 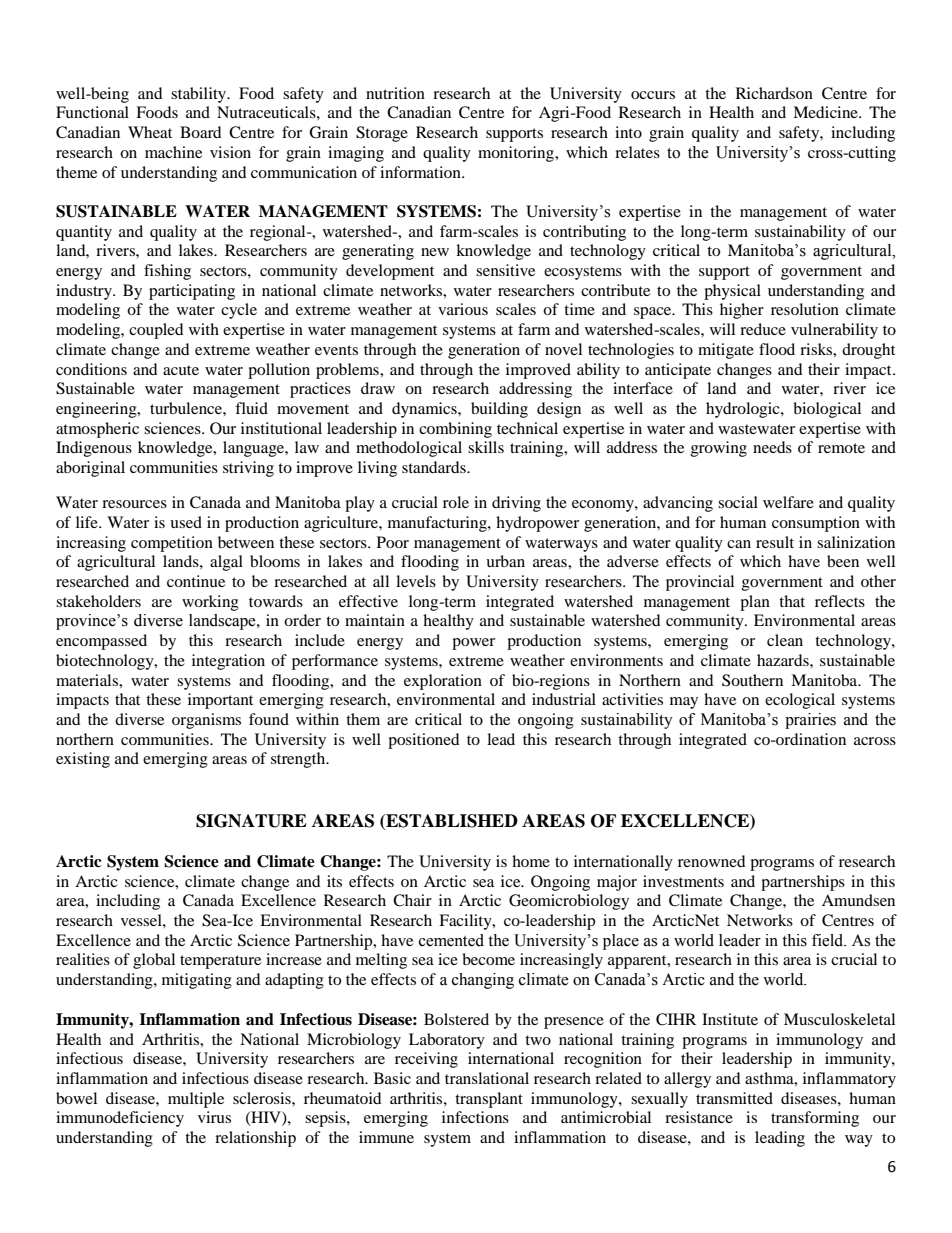 What do you see at coordinates (196, 1100) in the page?
I see `multiple` at bounding box center [196, 1100].
